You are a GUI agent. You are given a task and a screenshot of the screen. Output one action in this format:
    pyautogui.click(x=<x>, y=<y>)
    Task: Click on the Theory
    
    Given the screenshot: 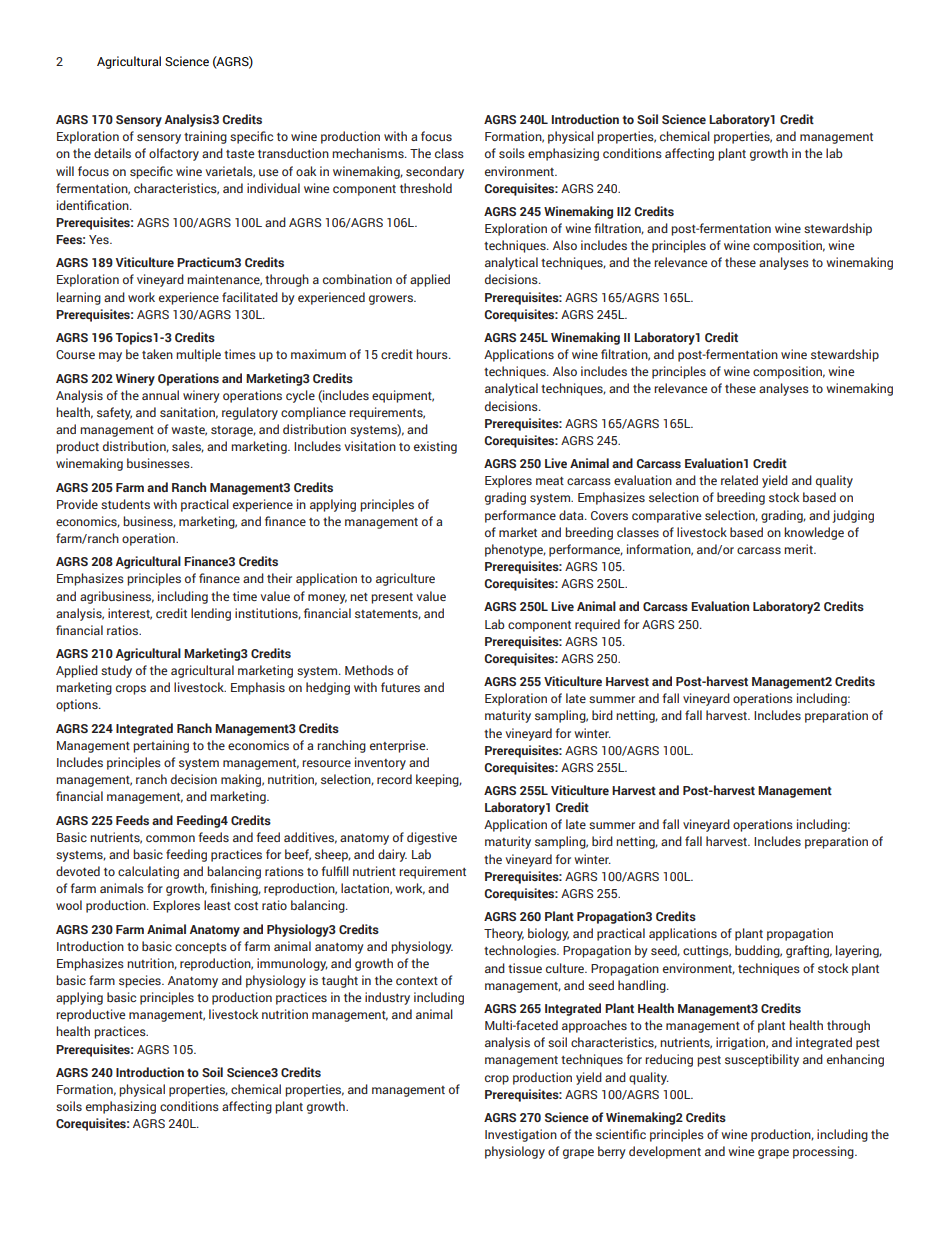 What is the action you would take?
    pyautogui.click(x=504, y=934)
